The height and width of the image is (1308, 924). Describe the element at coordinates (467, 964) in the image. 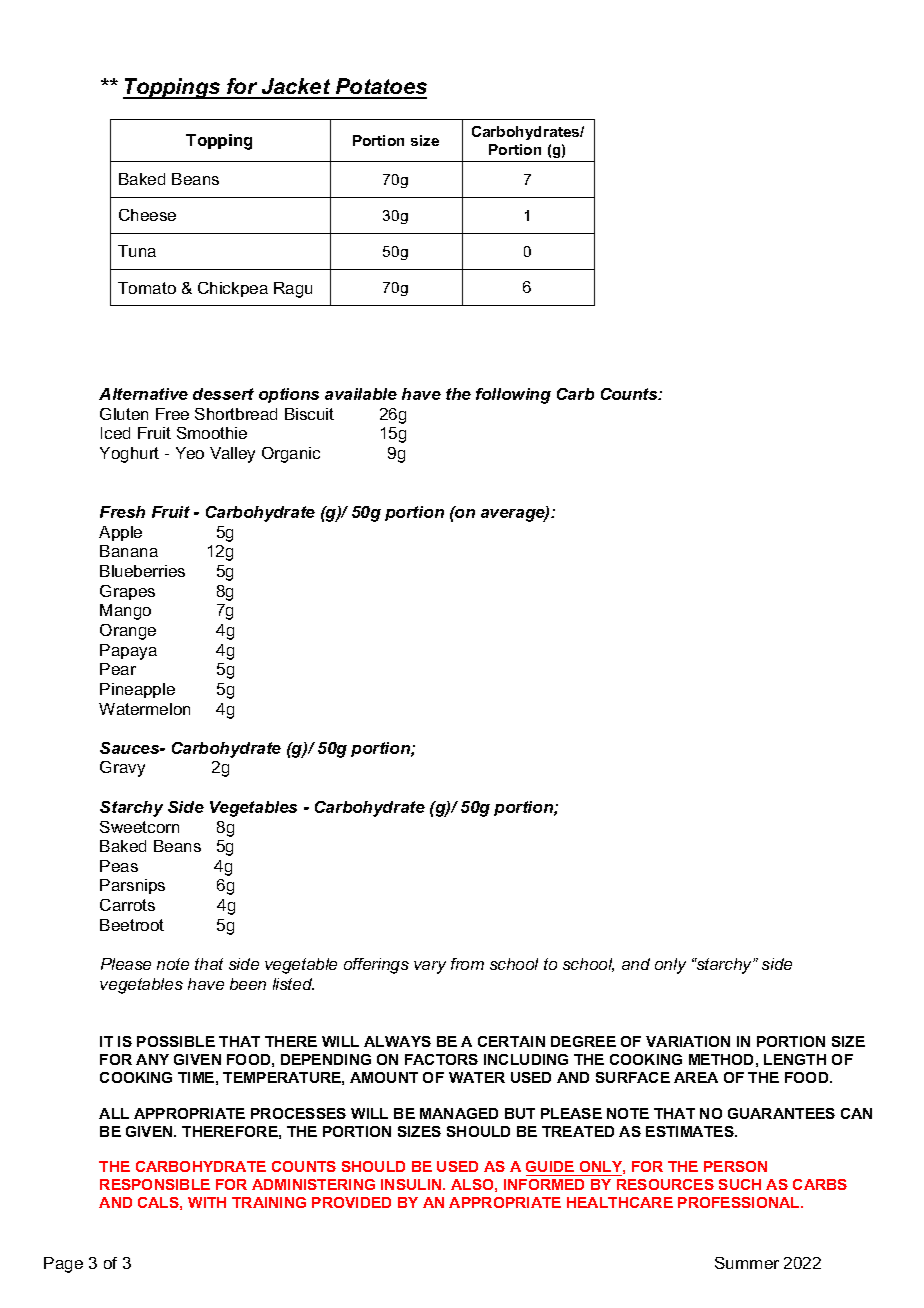

I see `from` at that location.
